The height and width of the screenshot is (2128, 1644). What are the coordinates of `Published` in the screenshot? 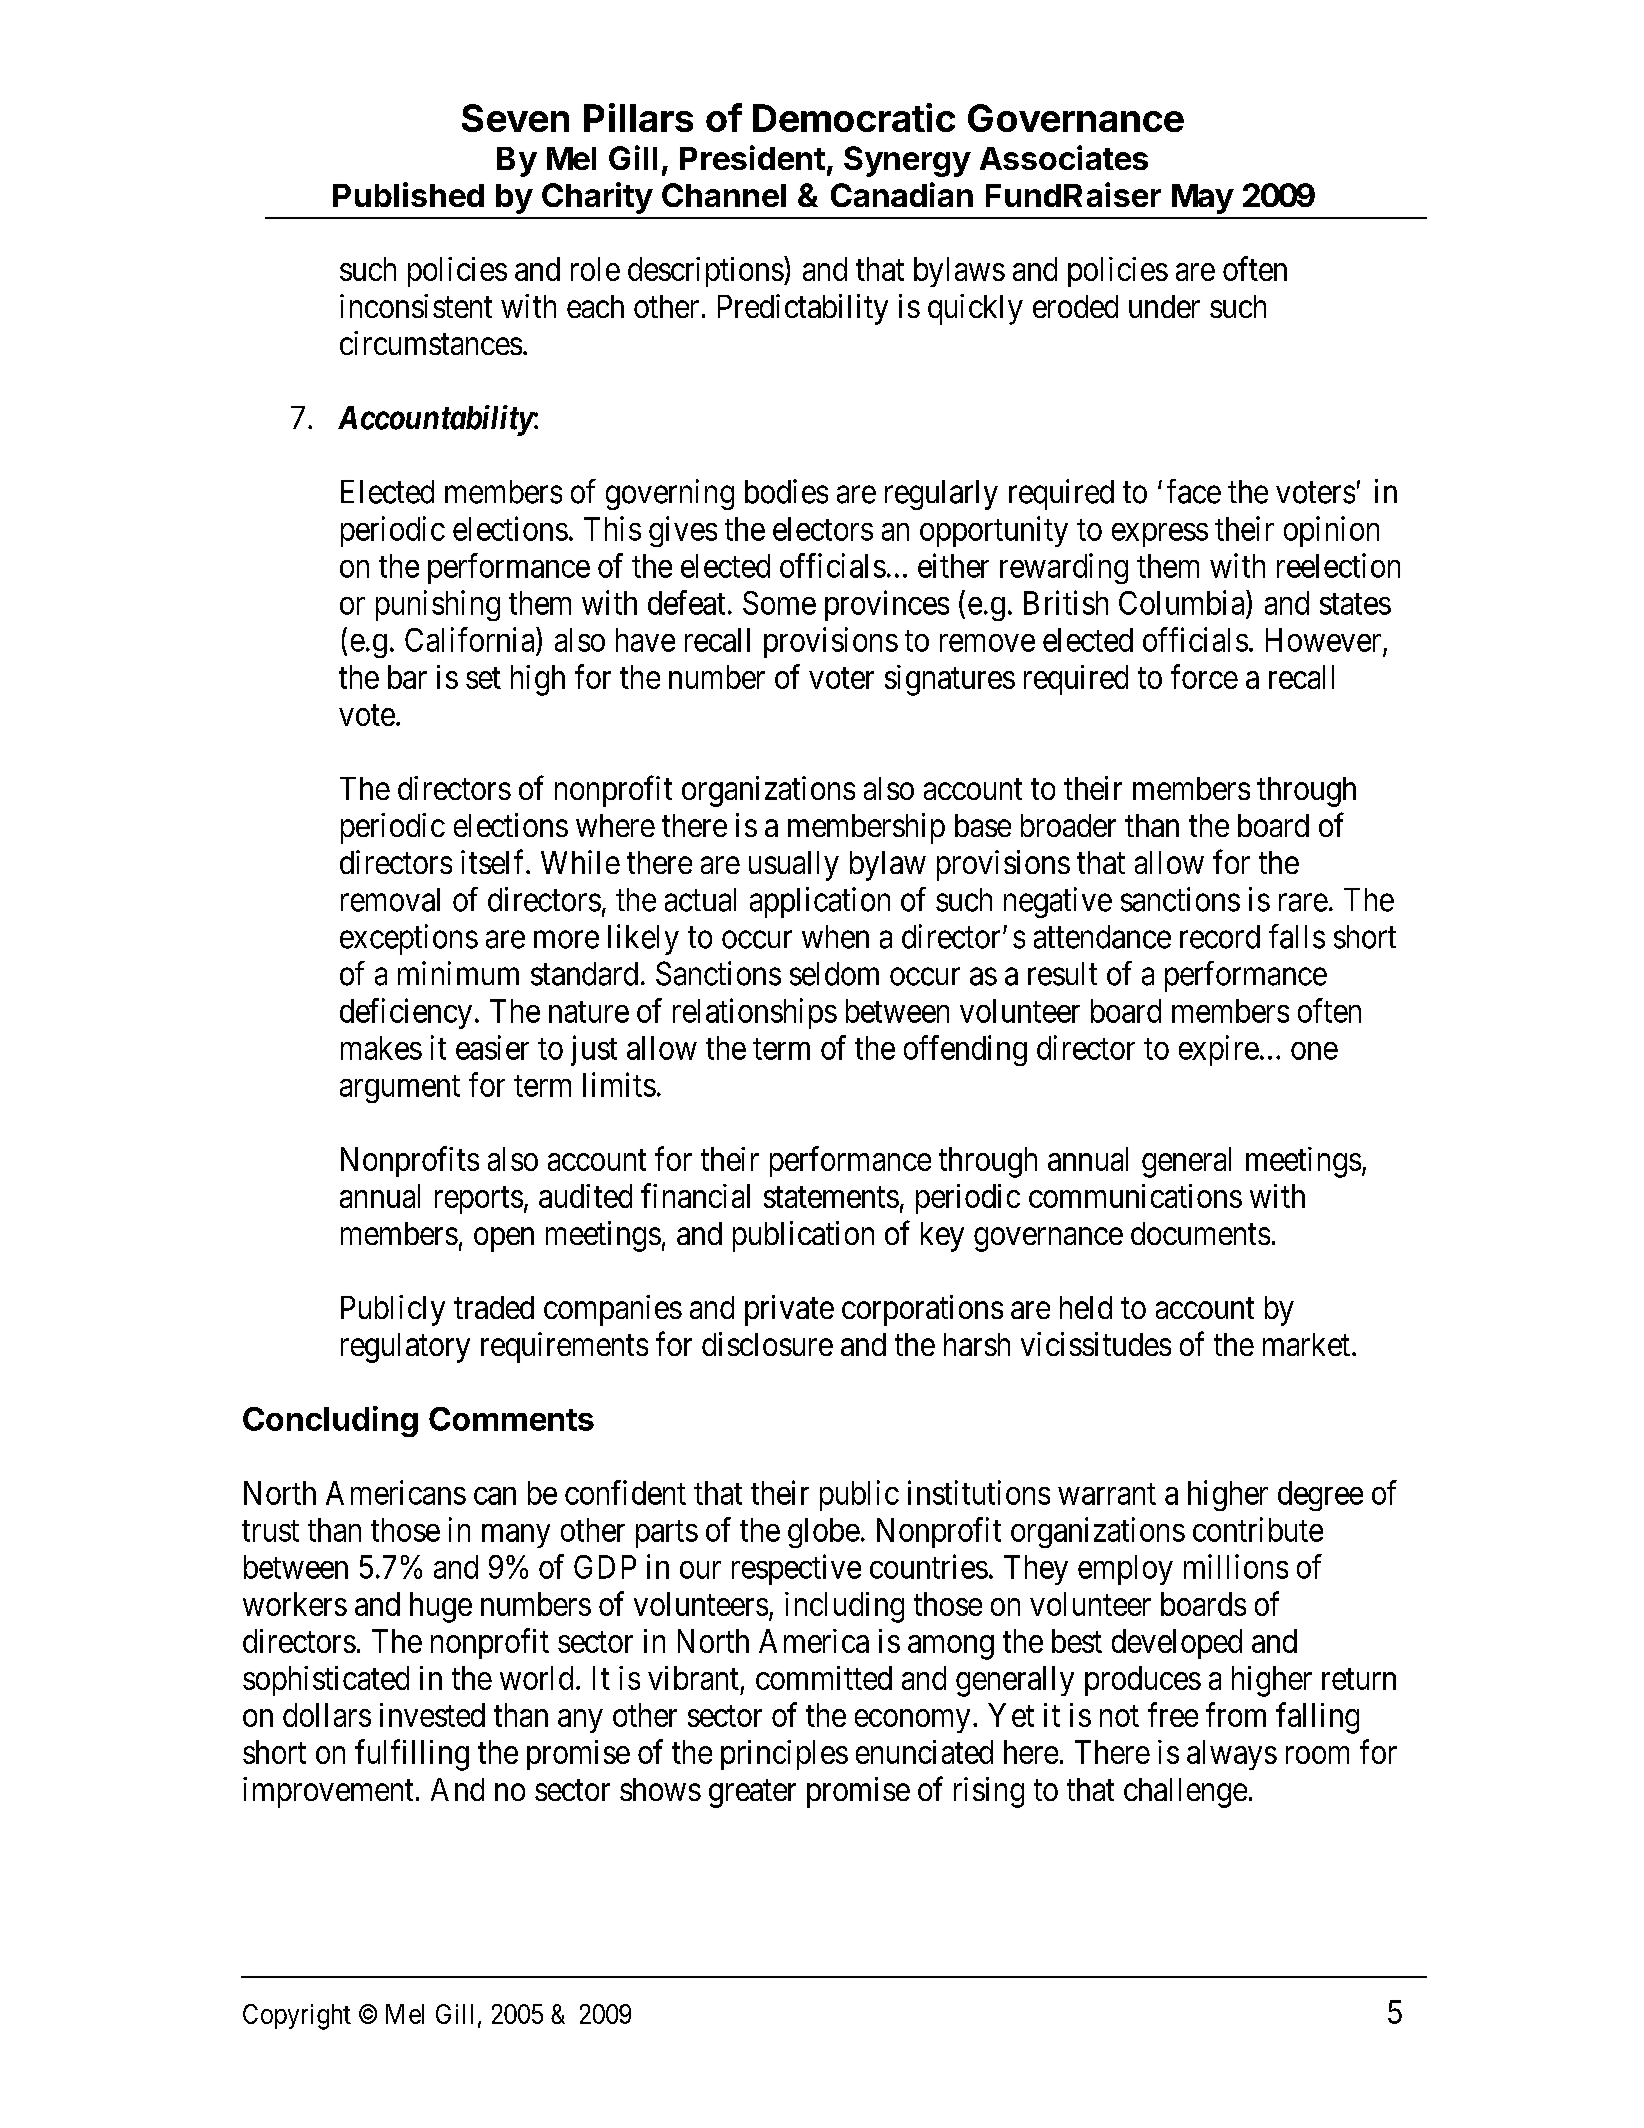 It's located at (408, 194).
